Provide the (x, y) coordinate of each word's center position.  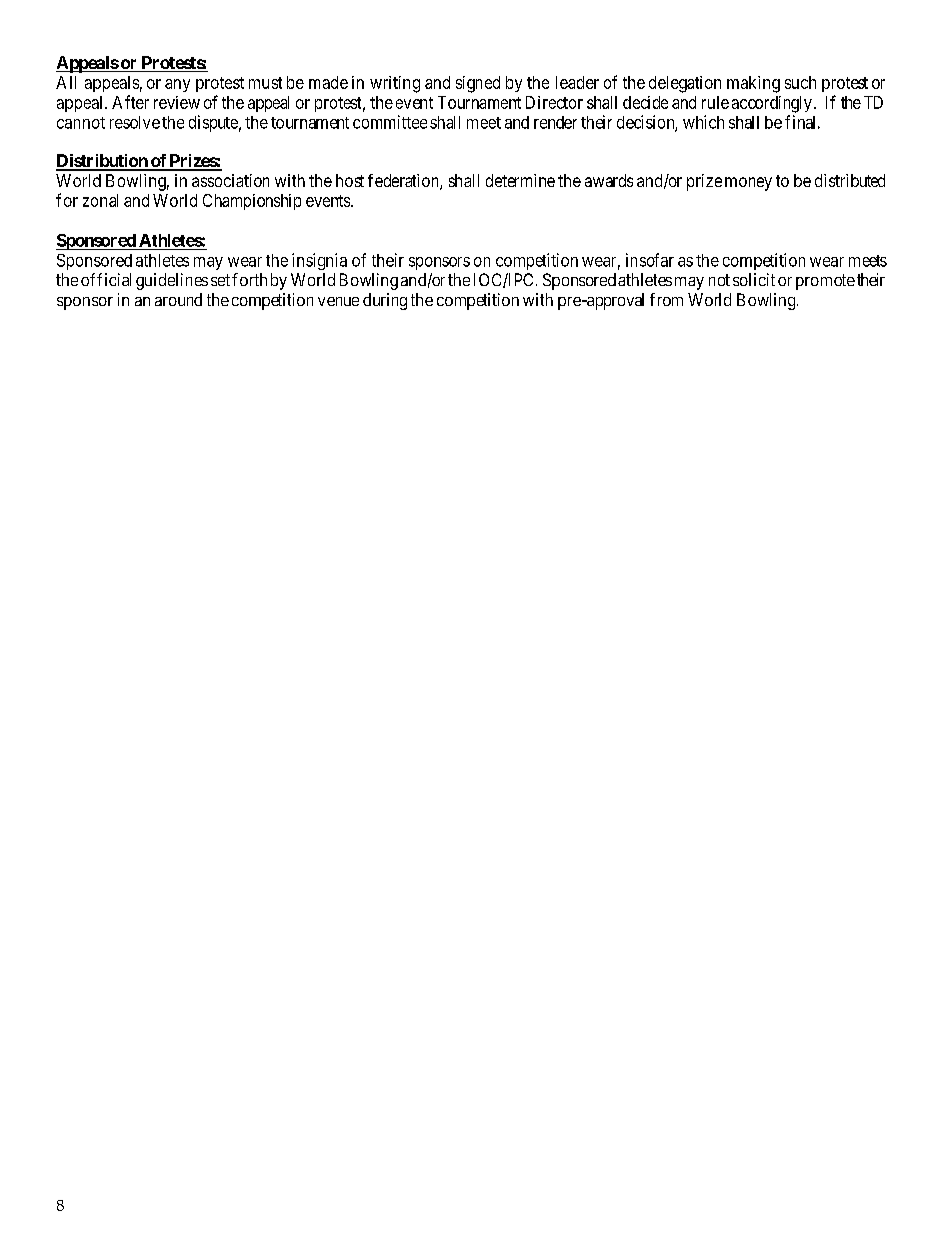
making (753, 84)
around (178, 299)
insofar (650, 260)
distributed (850, 180)
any (177, 85)
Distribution (103, 162)
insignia (319, 261)
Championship (252, 202)
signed (478, 84)
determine (520, 180)
